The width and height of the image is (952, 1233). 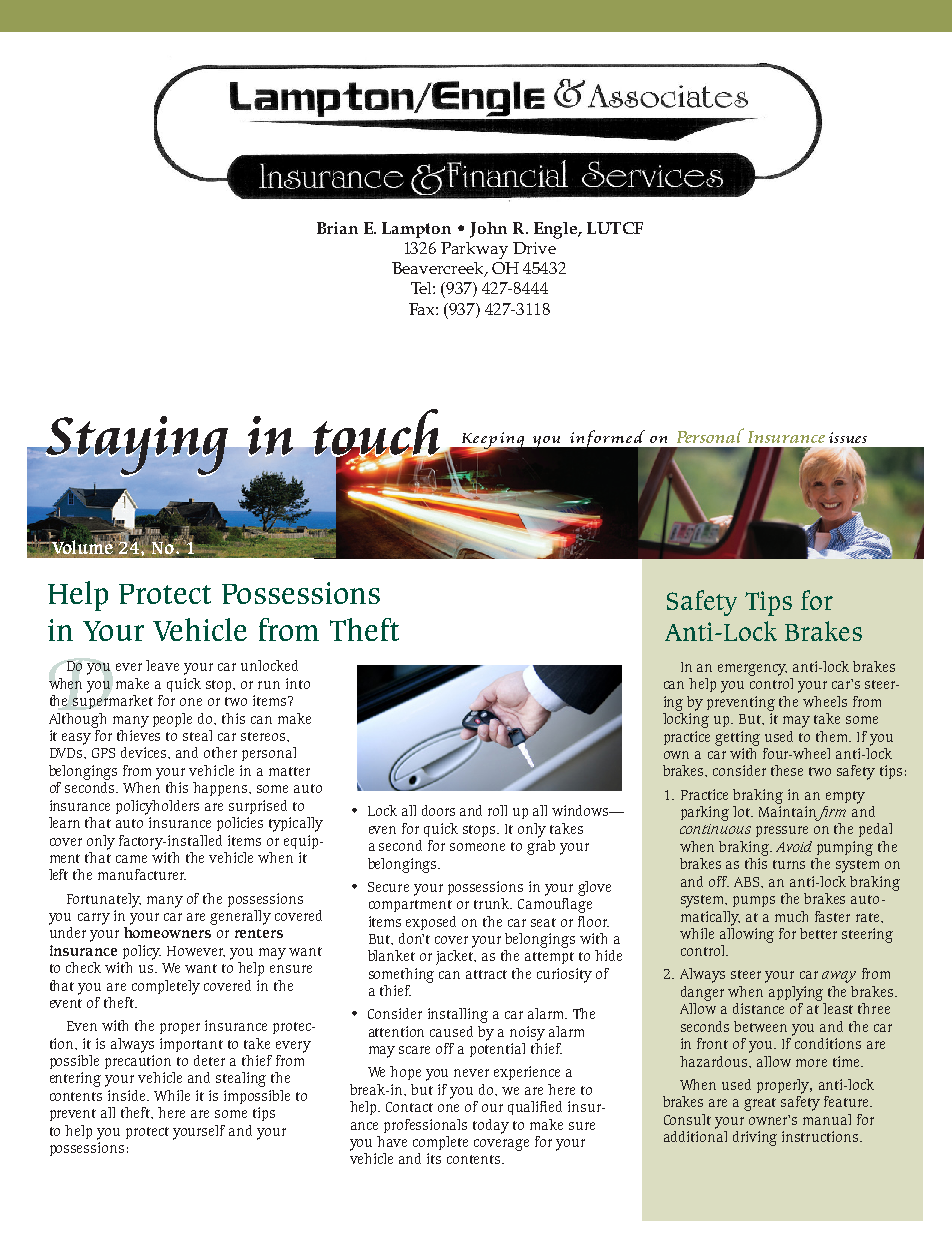 What do you see at coordinates (113, 700) in the image?
I see `supermarket` at bounding box center [113, 700].
